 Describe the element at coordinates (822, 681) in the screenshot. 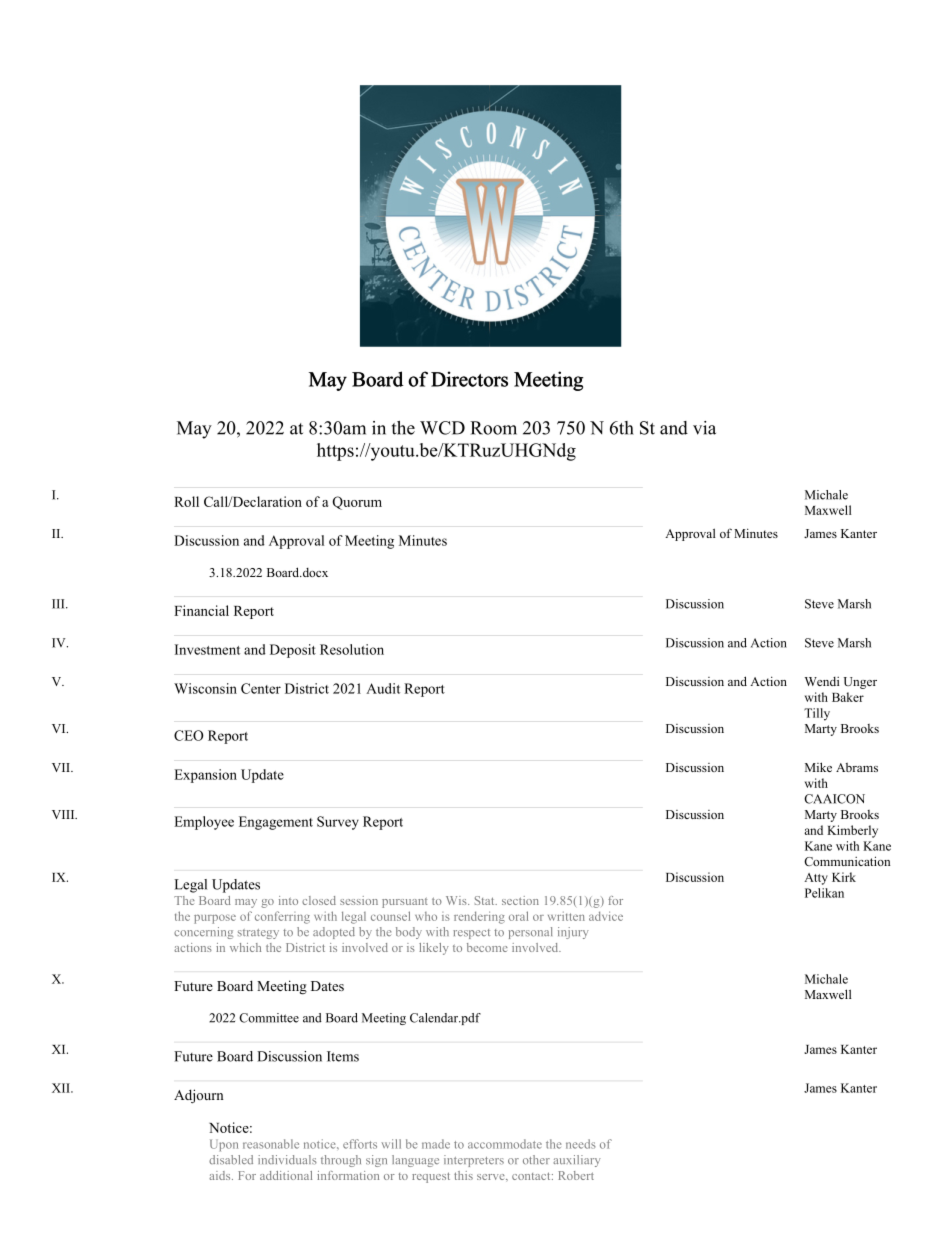

I see `Wendi` at that location.
